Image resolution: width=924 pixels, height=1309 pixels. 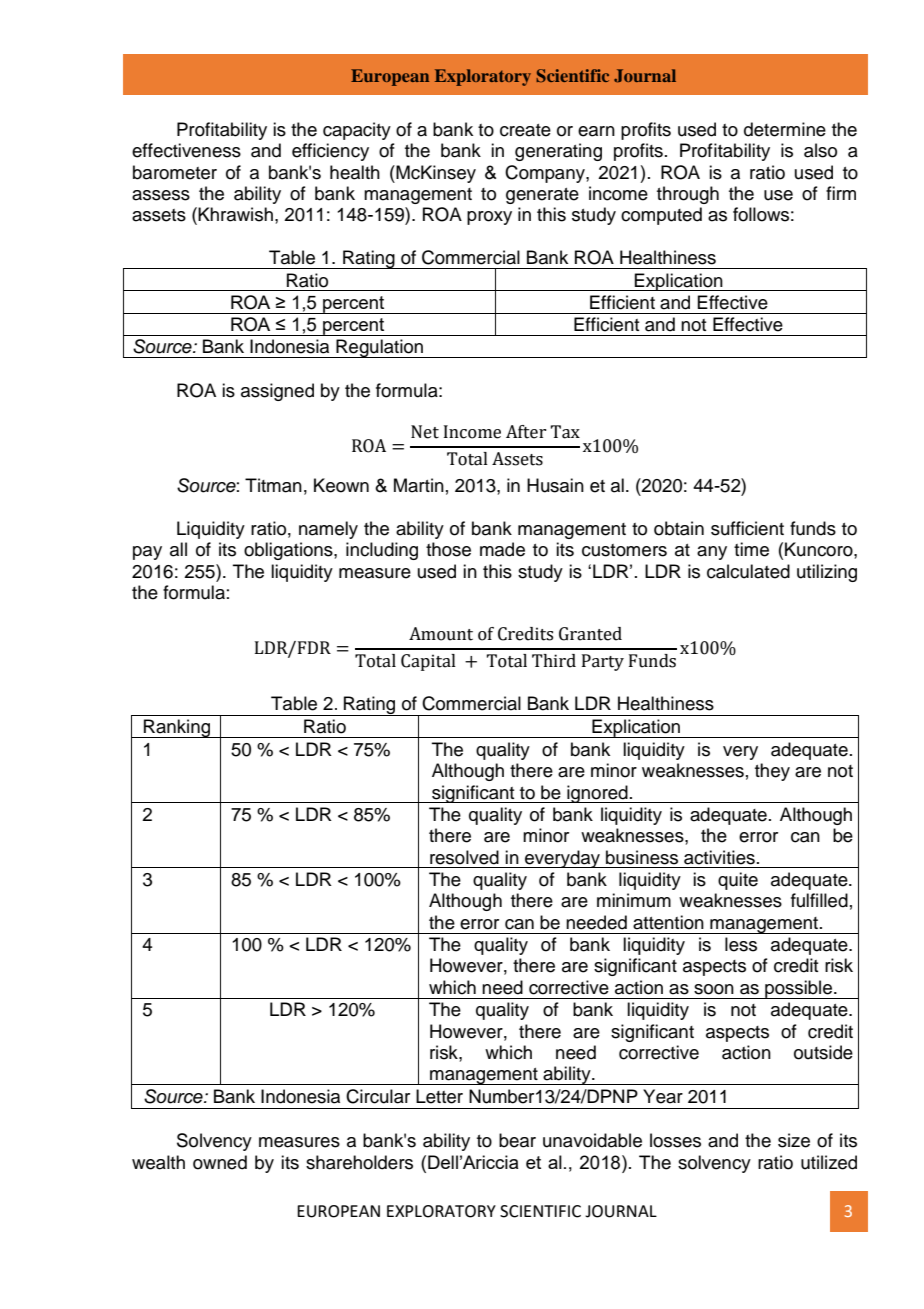 I want to click on minimum, so click(x=634, y=900).
